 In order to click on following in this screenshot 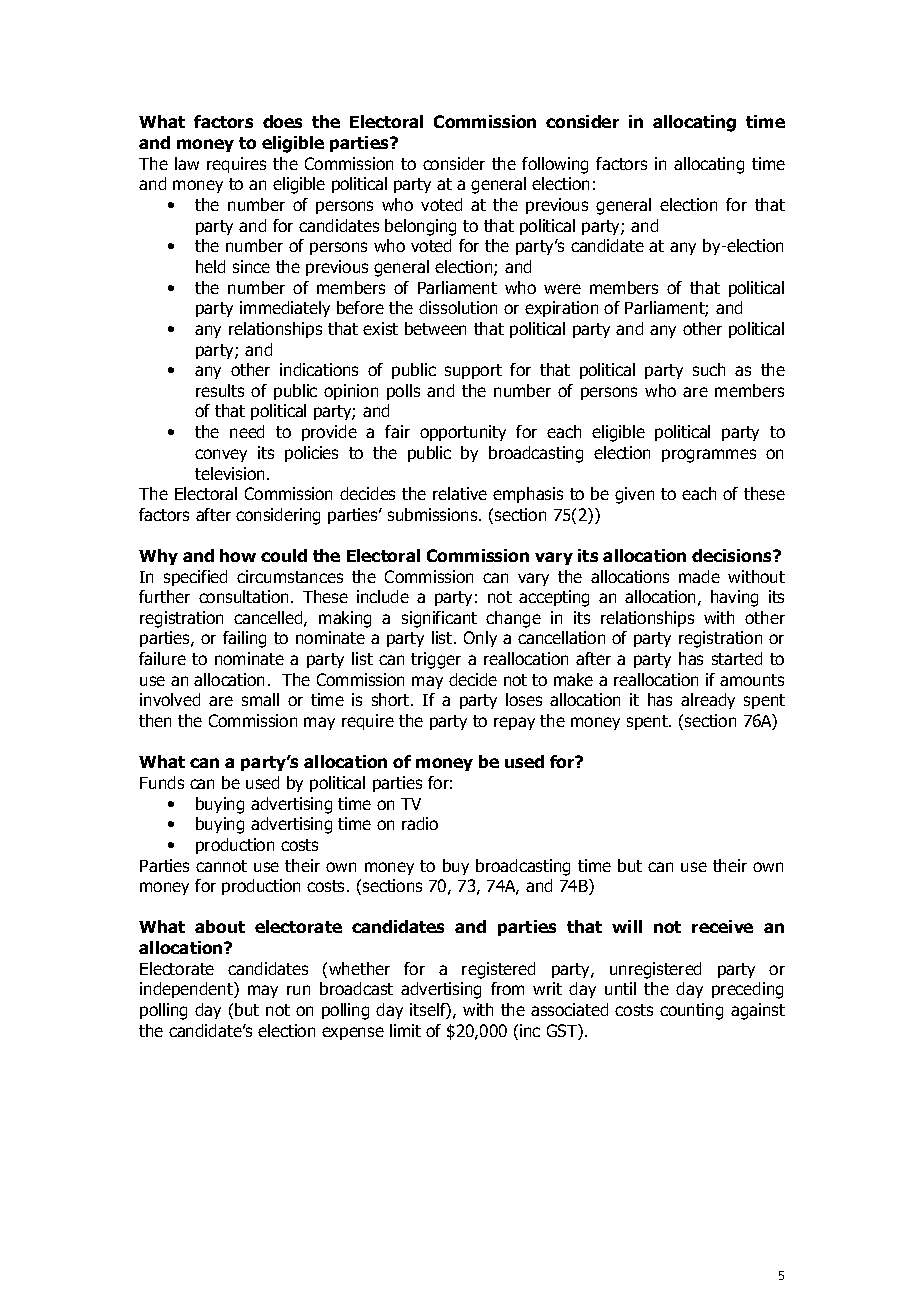, I will do `click(555, 165)`.
